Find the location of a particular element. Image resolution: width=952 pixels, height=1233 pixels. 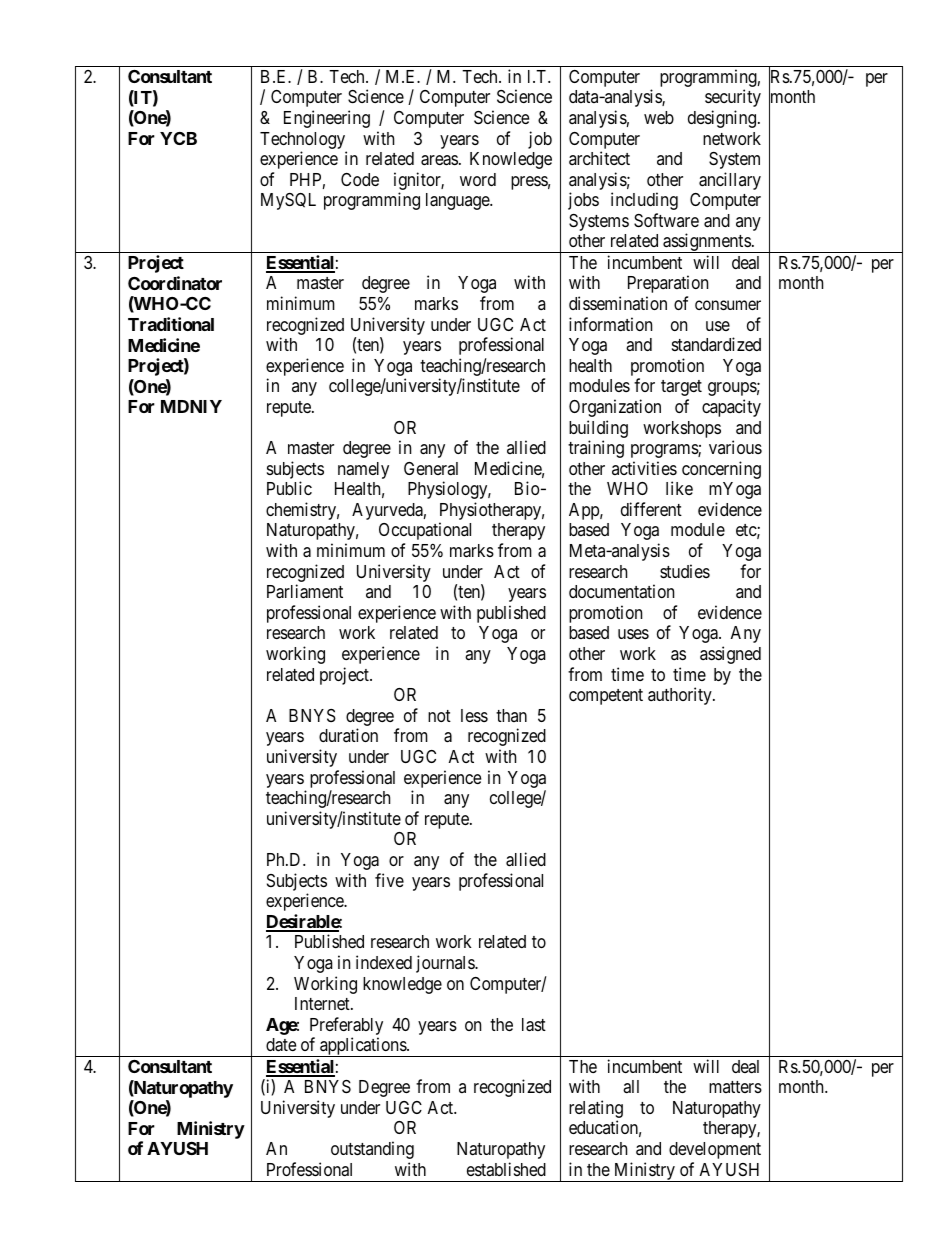

different is located at coordinates (651, 509).
